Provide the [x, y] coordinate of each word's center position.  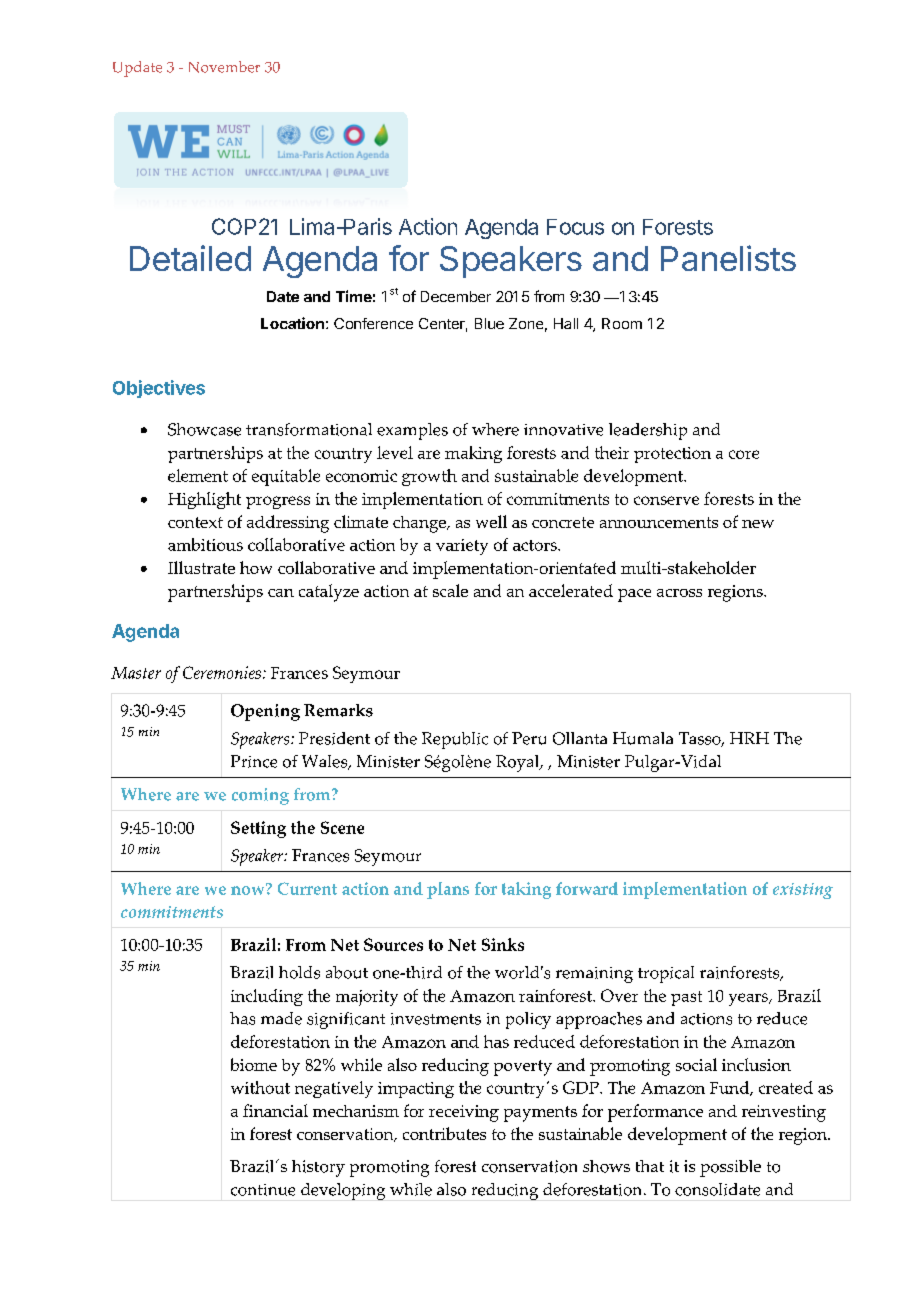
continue [263, 1190]
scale [450, 590]
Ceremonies [222, 672]
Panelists [728, 258]
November [224, 67]
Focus [575, 227]
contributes [444, 1133]
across [679, 593]
